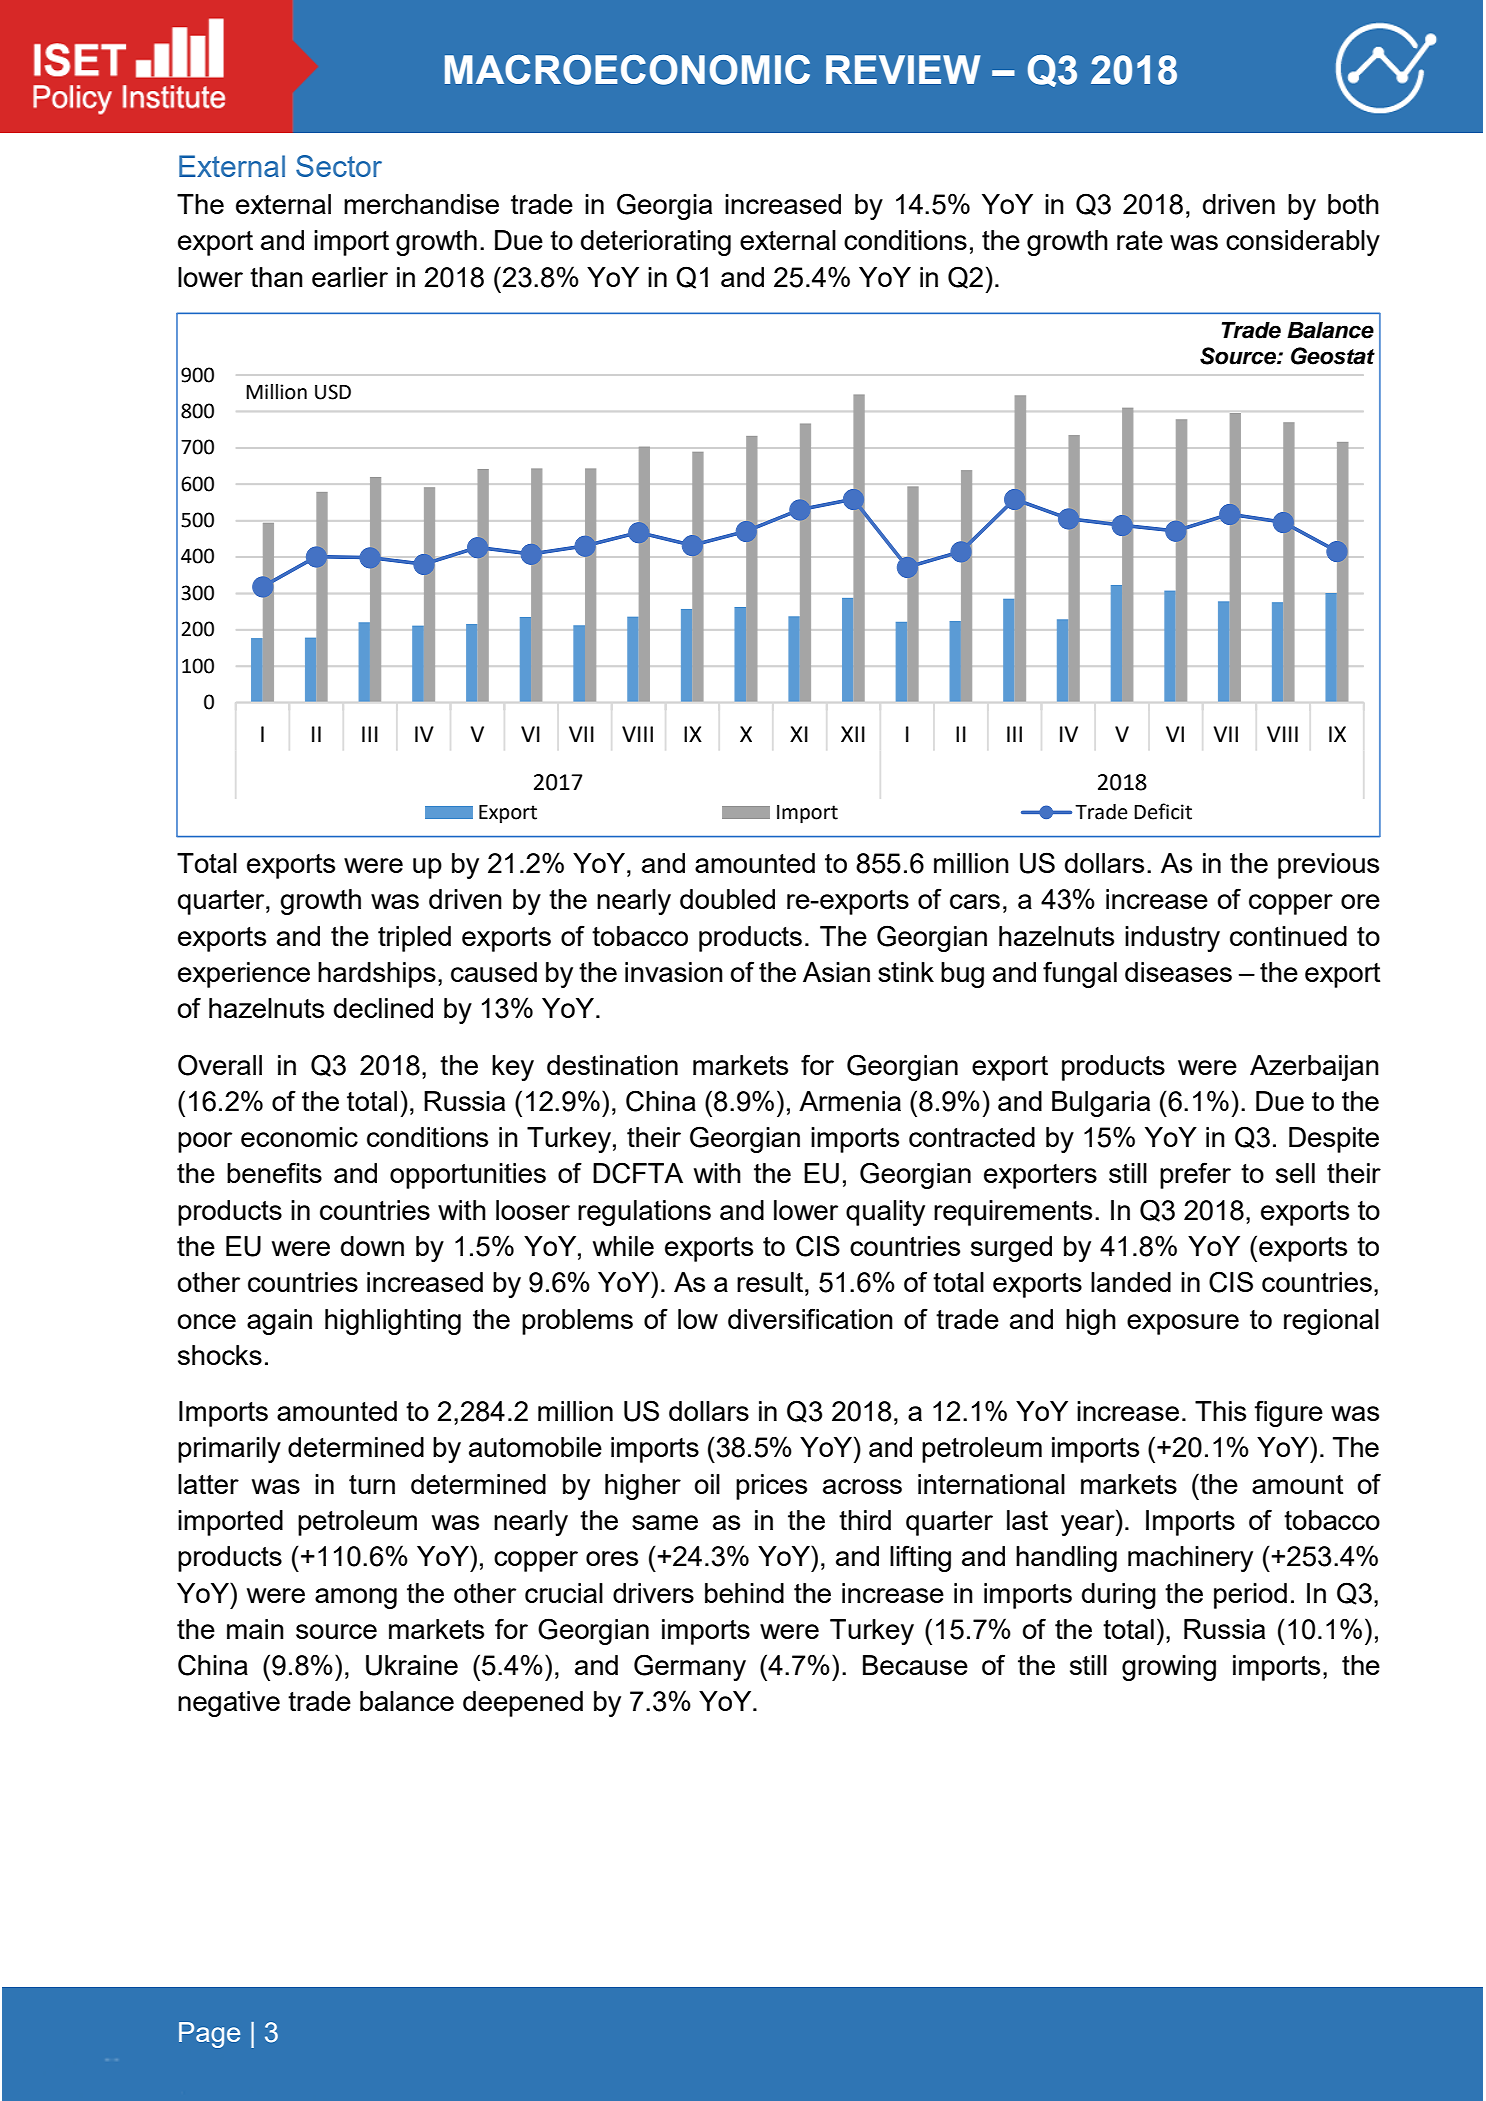 Image resolution: width=1486 pixels, height=2101 pixels. Describe the element at coordinates (850, 1101) in the page. I see `Armenia` at that location.
